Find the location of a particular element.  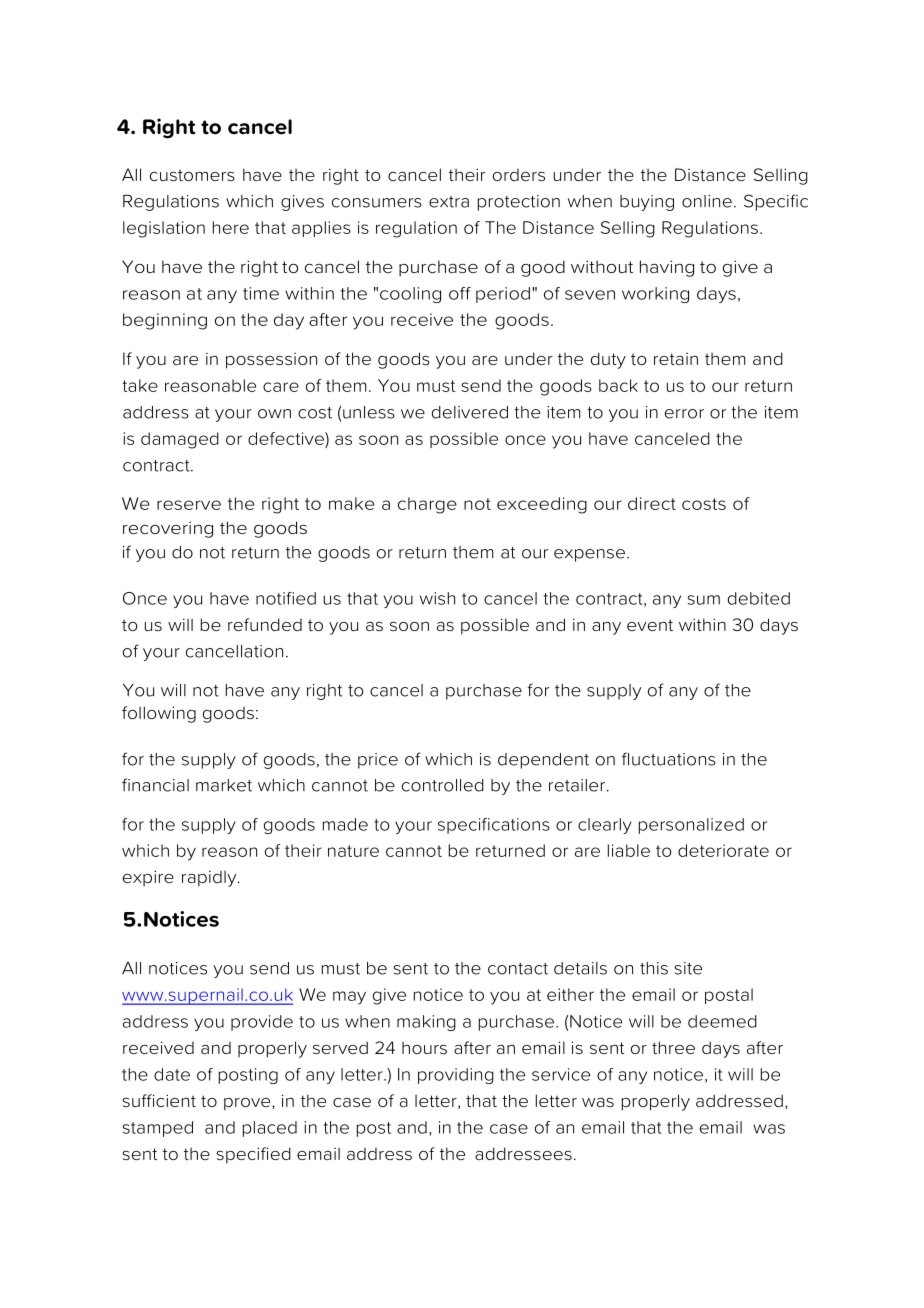

site is located at coordinates (688, 968).
